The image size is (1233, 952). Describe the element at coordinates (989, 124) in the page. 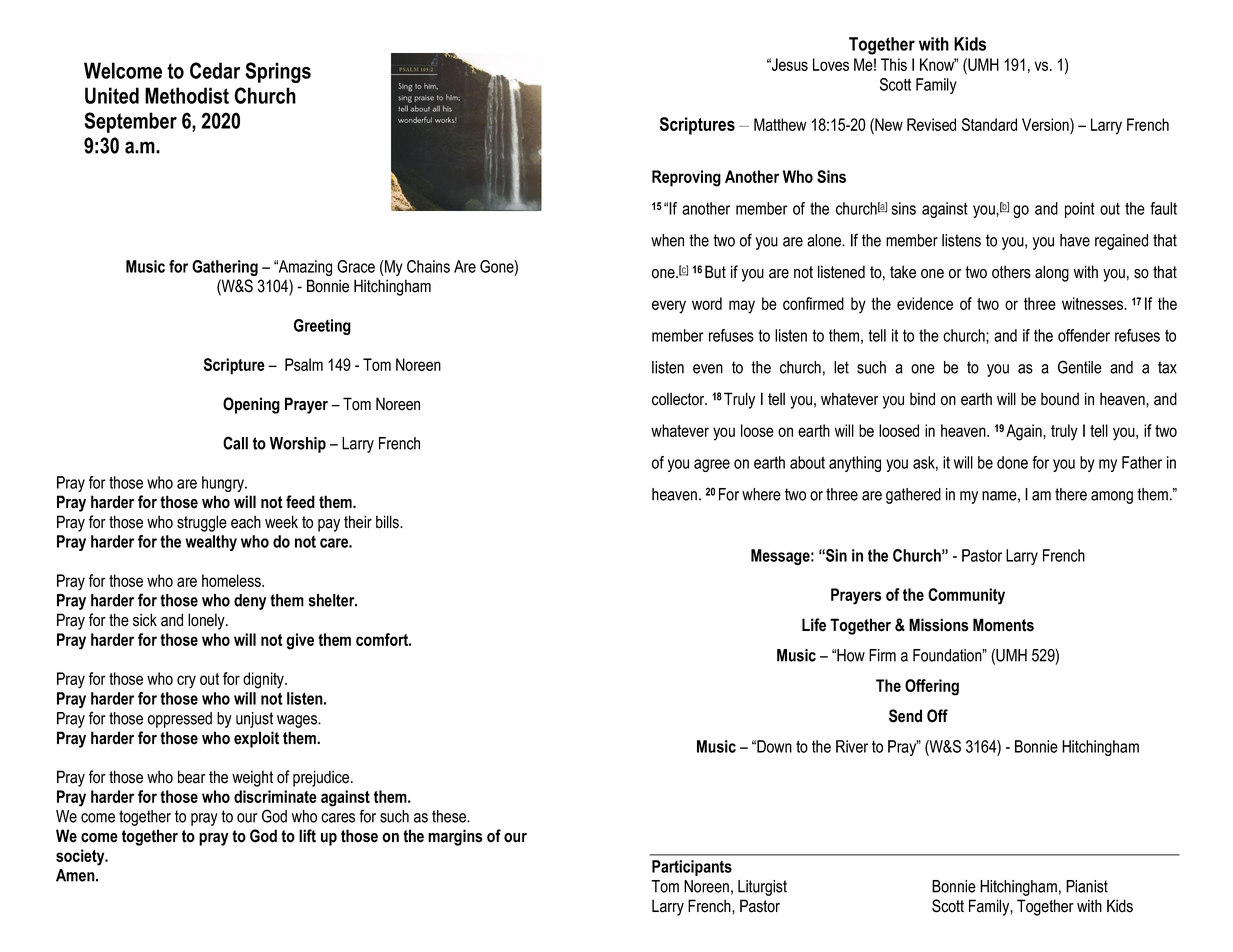

I see `Standard` at that location.
